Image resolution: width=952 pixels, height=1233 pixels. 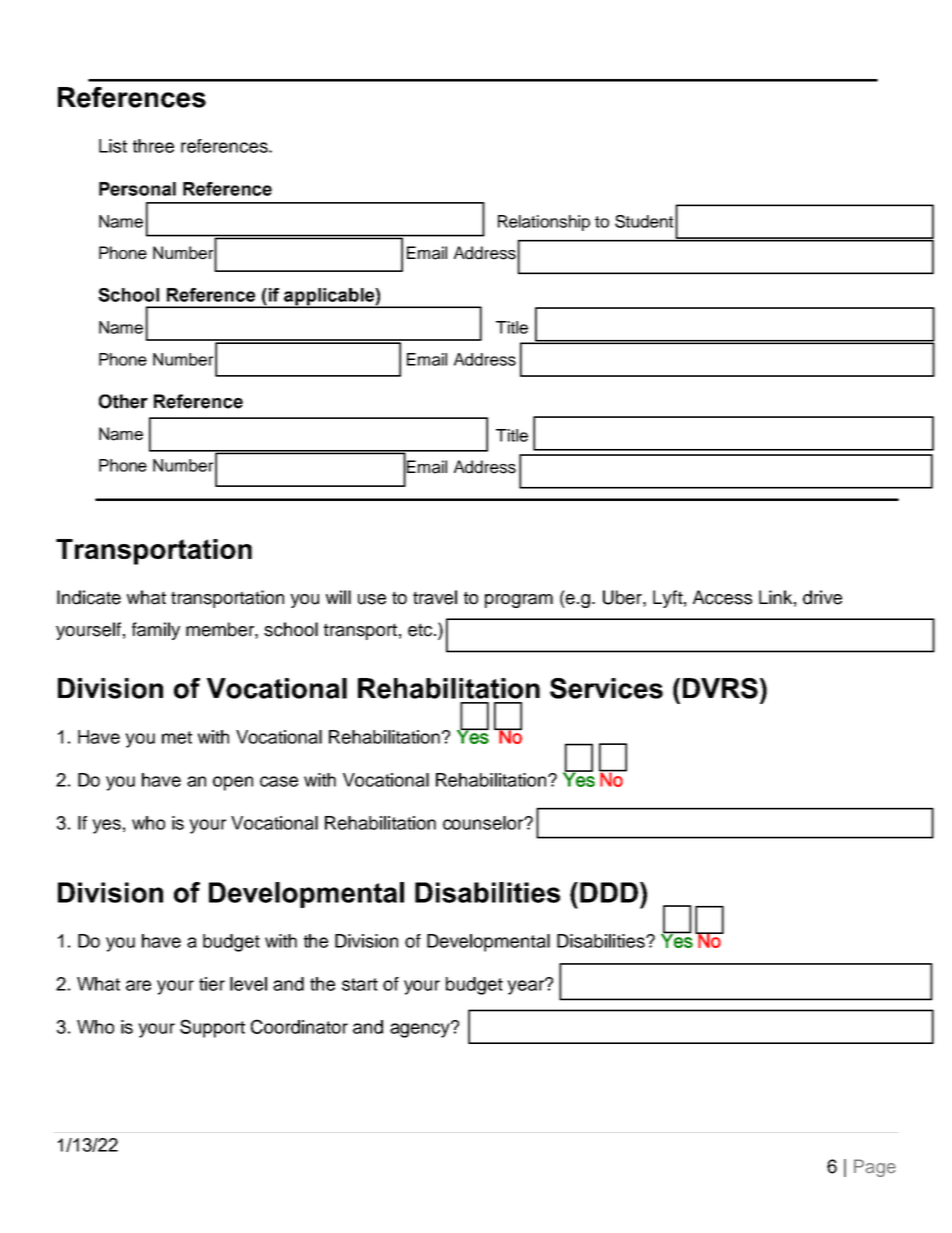 What do you see at coordinates (299, 1026) in the image?
I see `Coordinator` at bounding box center [299, 1026].
